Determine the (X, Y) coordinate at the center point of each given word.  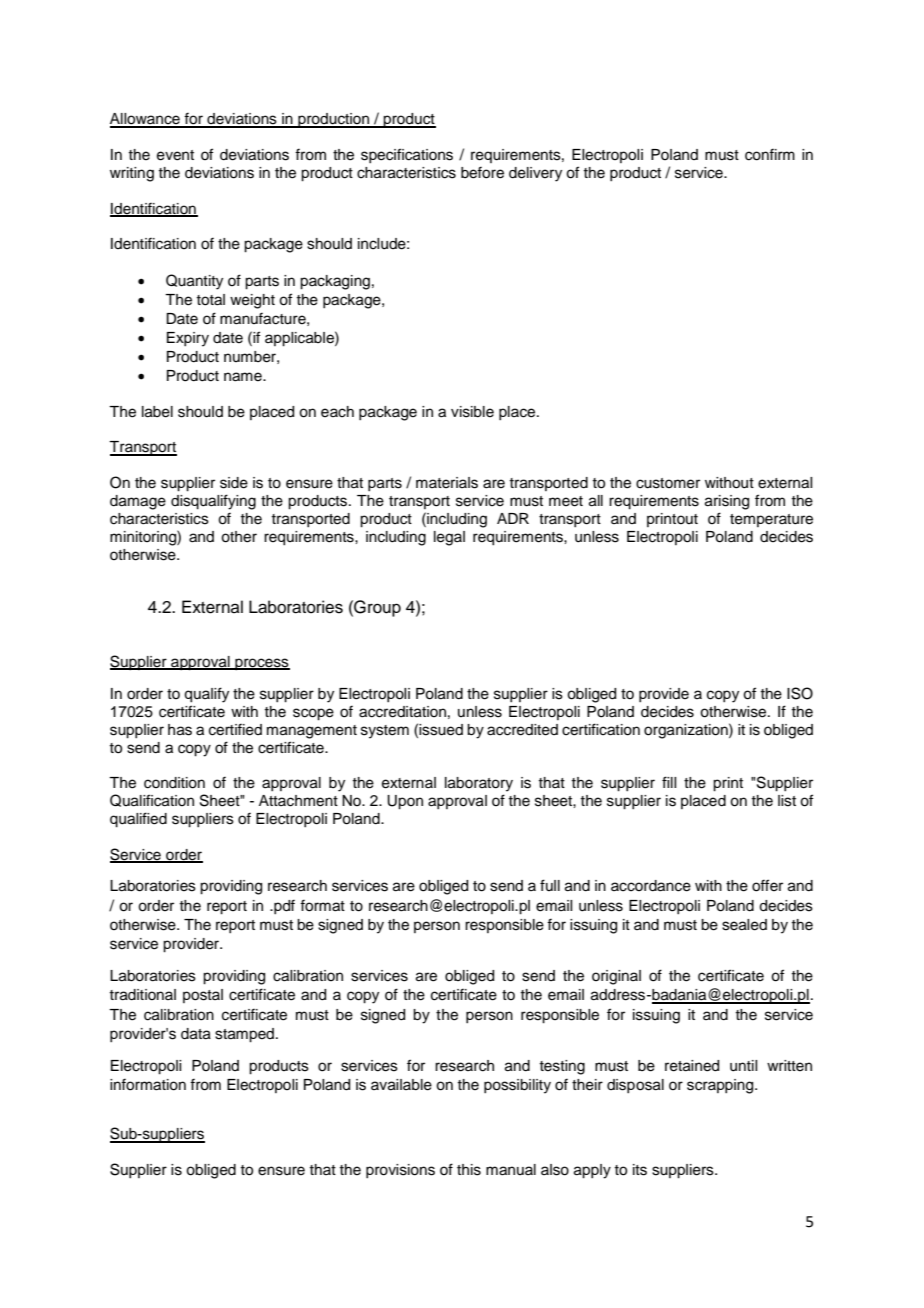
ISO (800, 693)
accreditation (402, 712)
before (482, 172)
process (261, 664)
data (196, 1034)
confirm (770, 154)
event (175, 155)
